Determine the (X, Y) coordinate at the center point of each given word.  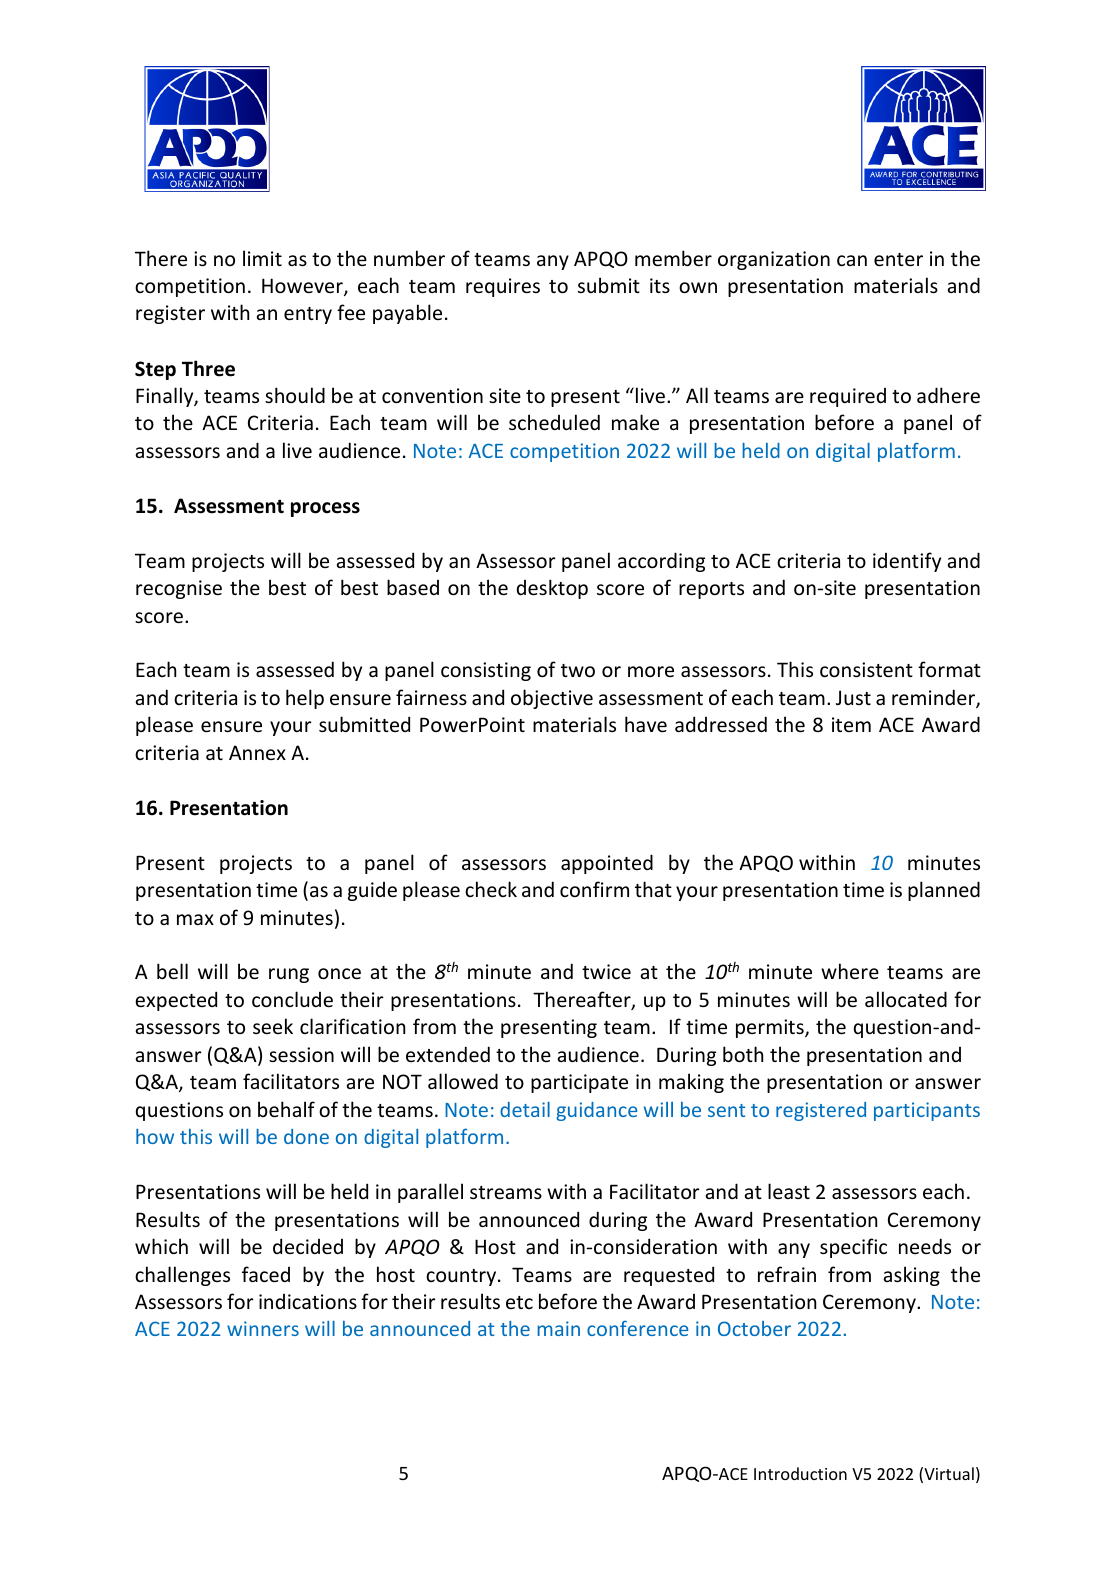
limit (262, 258)
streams (506, 1192)
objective (552, 699)
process (325, 509)
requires (503, 287)
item (851, 724)
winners (263, 1328)
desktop (552, 589)
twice (606, 971)
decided (308, 1246)
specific (853, 1248)
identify (907, 562)
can (852, 260)
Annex (257, 752)
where (850, 971)
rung (289, 975)
